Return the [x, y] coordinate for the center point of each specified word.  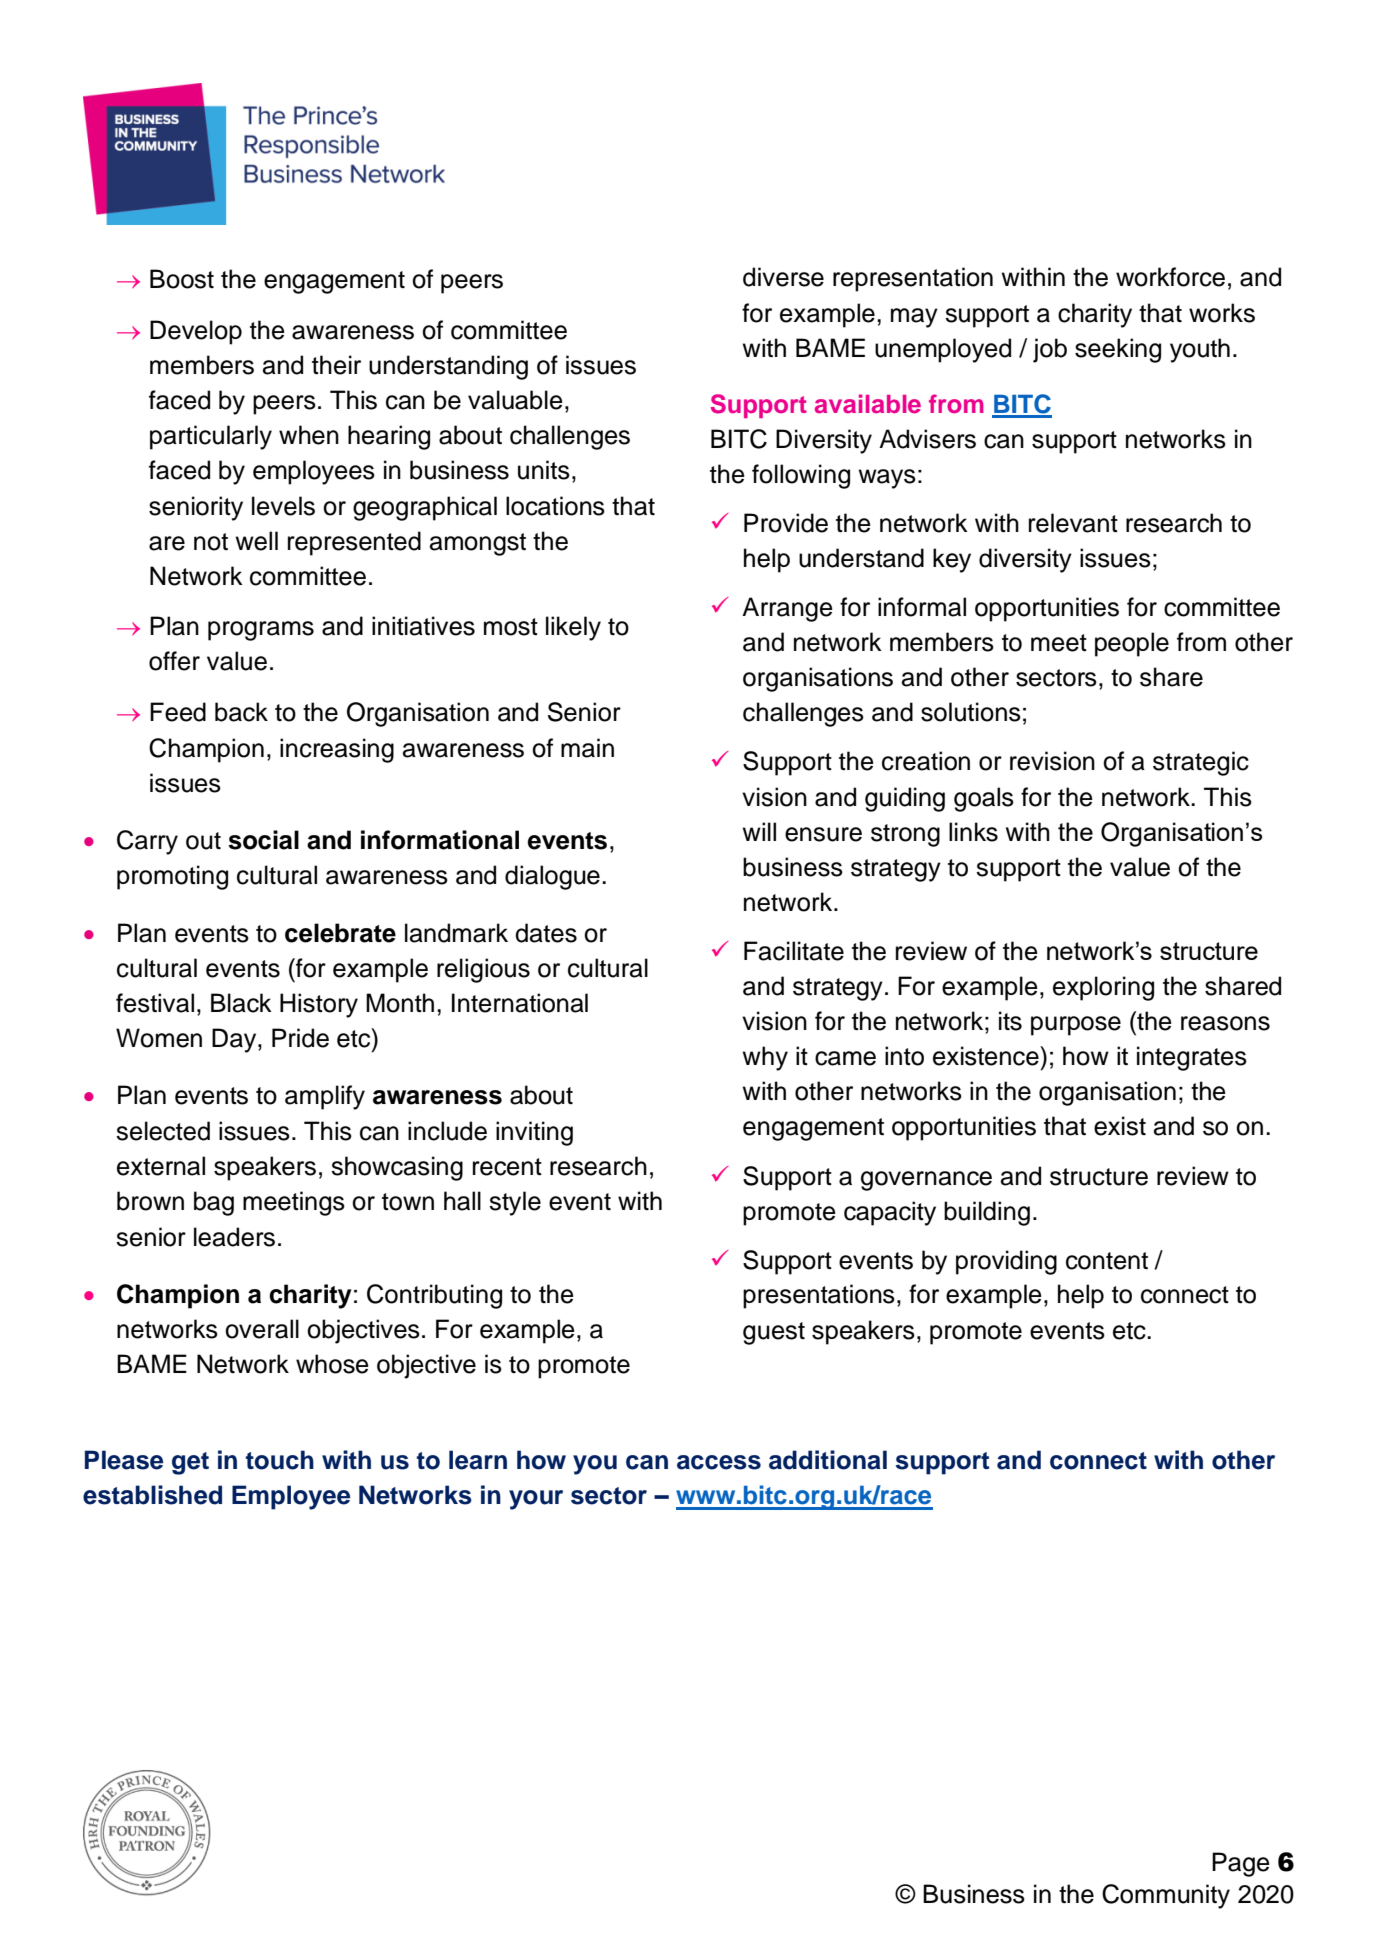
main [587, 748]
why [765, 1058]
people [1132, 644]
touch [280, 1460]
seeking [1118, 350]
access [719, 1462]
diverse [783, 277]
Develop [196, 332]
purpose [1076, 1026]
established [152, 1495]
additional [828, 1460]
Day [235, 1040]
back [241, 712]
